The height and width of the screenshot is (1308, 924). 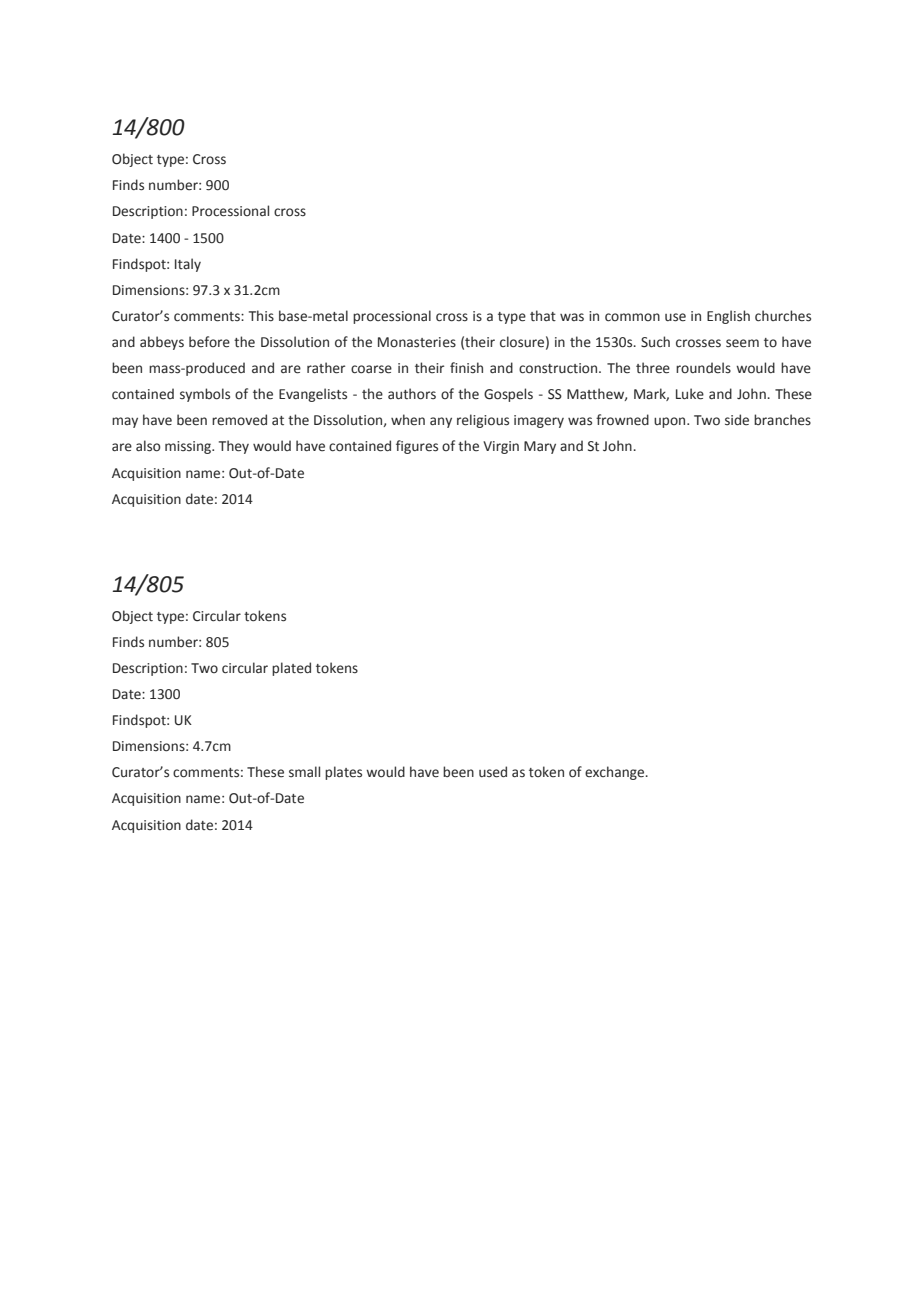 What do you see at coordinates (543, 316) in the screenshot?
I see `that` at bounding box center [543, 316].
